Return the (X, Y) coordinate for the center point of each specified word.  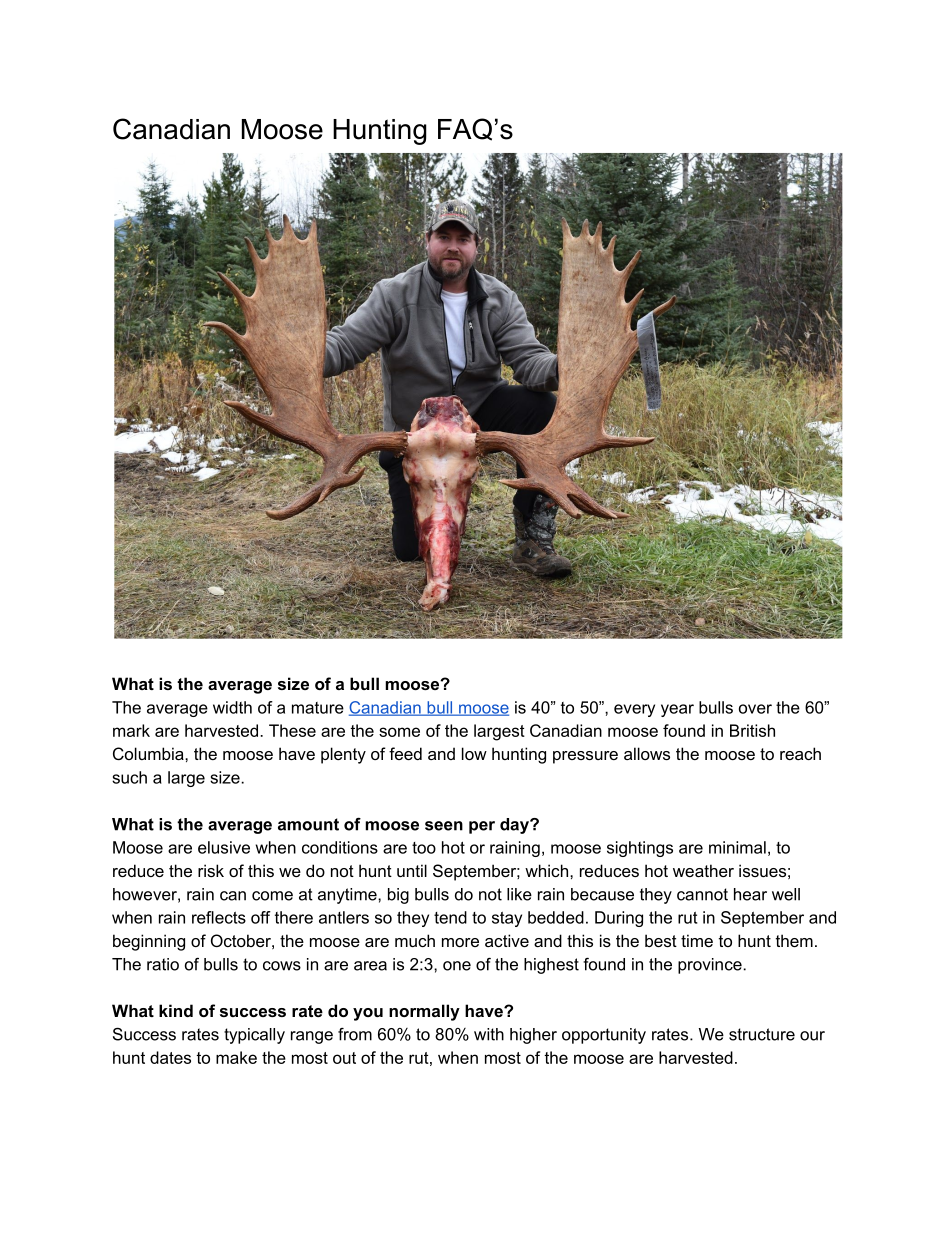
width (232, 707)
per (482, 827)
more (460, 942)
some (399, 732)
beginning (149, 942)
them (794, 940)
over (755, 709)
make (236, 1057)
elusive (224, 847)
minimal (737, 847)
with (489, 1034)
